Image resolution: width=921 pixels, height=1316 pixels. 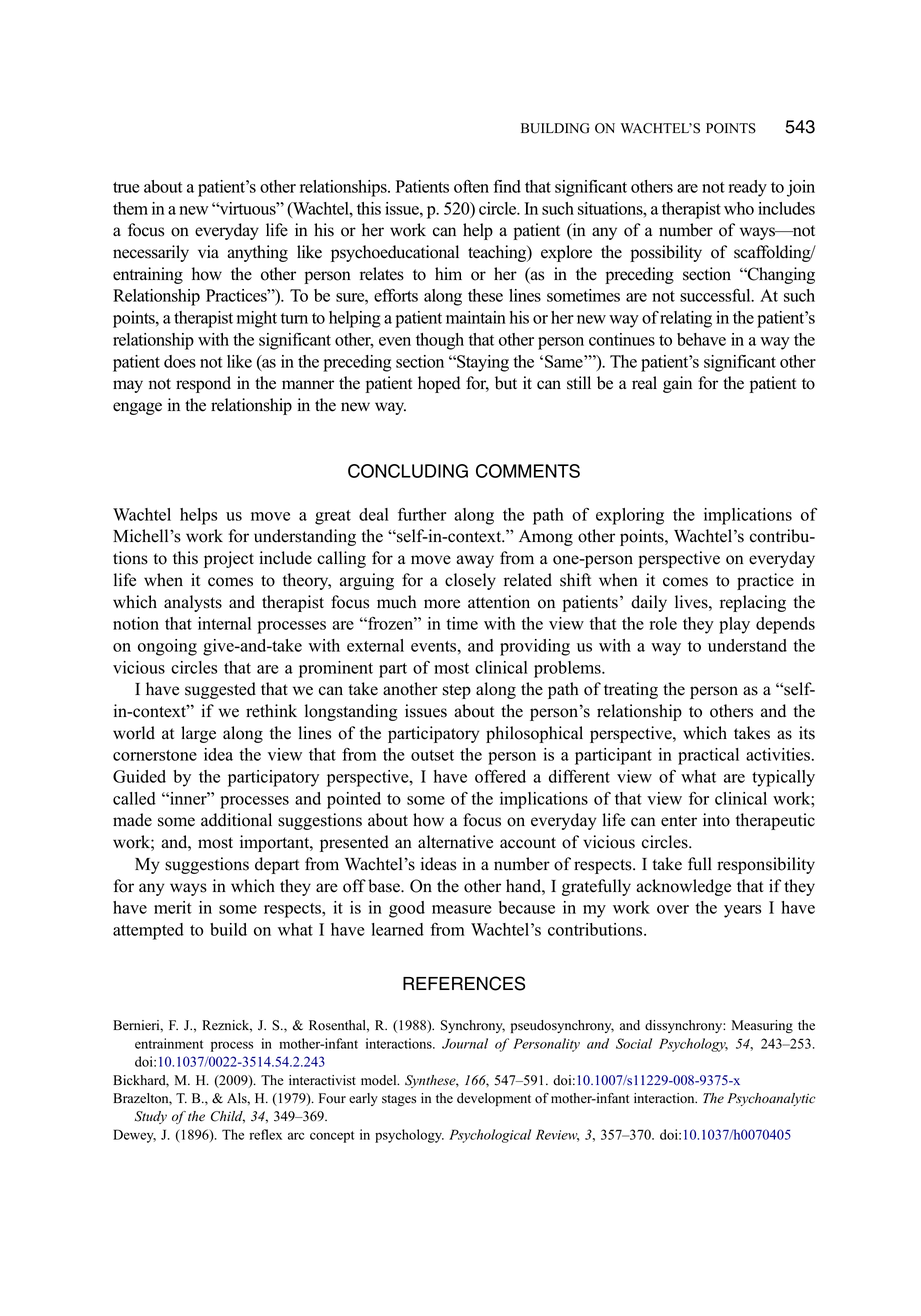 I want to click on suggested, so click(x=220, y=690).
